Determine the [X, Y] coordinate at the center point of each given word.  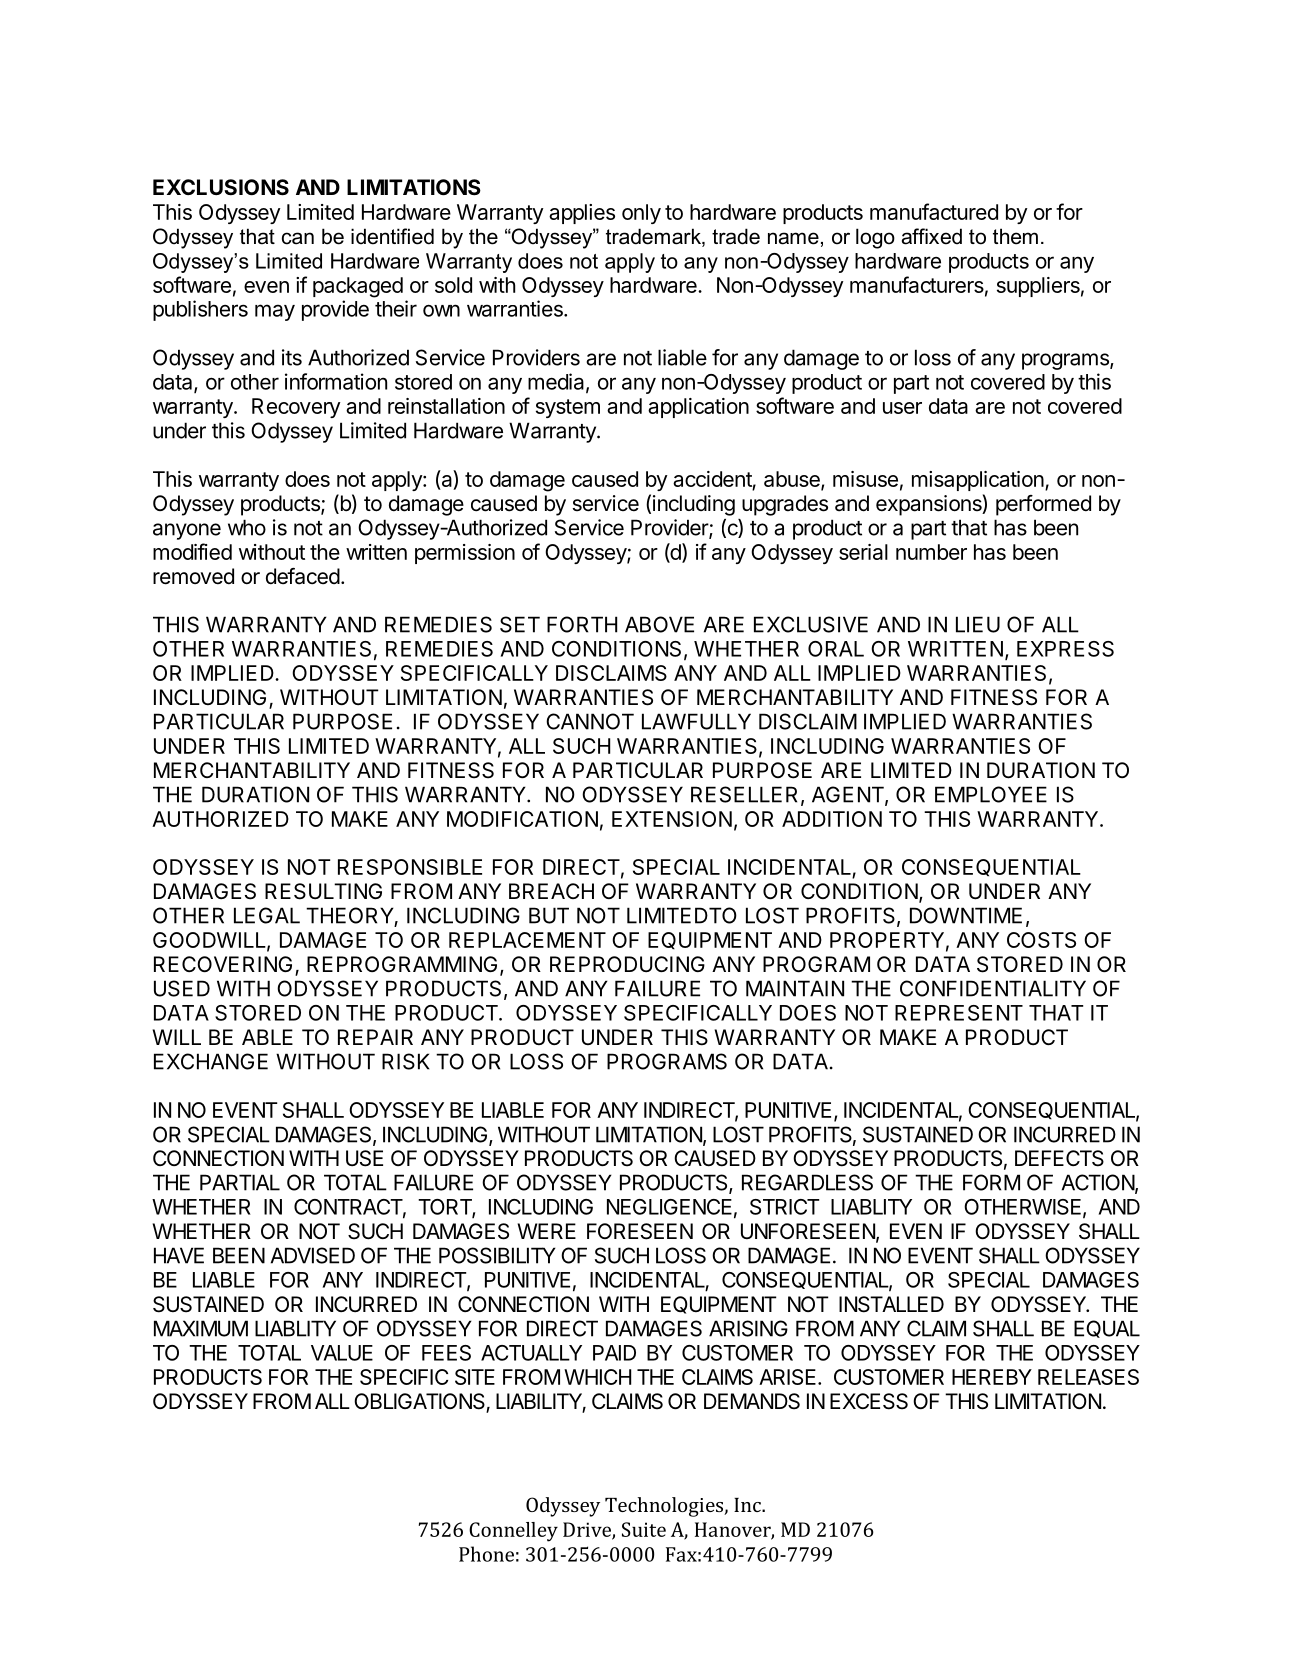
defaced [303, 576]
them [1015, 236]
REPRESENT [959, 1013]
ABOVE [659, 624]
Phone [486, 1554]
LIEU [978, 624]
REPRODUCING [627, 964]
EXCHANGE [211, 1061]
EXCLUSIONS [221, 187]
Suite [644, 1529]
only [641, 214]
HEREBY [992, 1377]
